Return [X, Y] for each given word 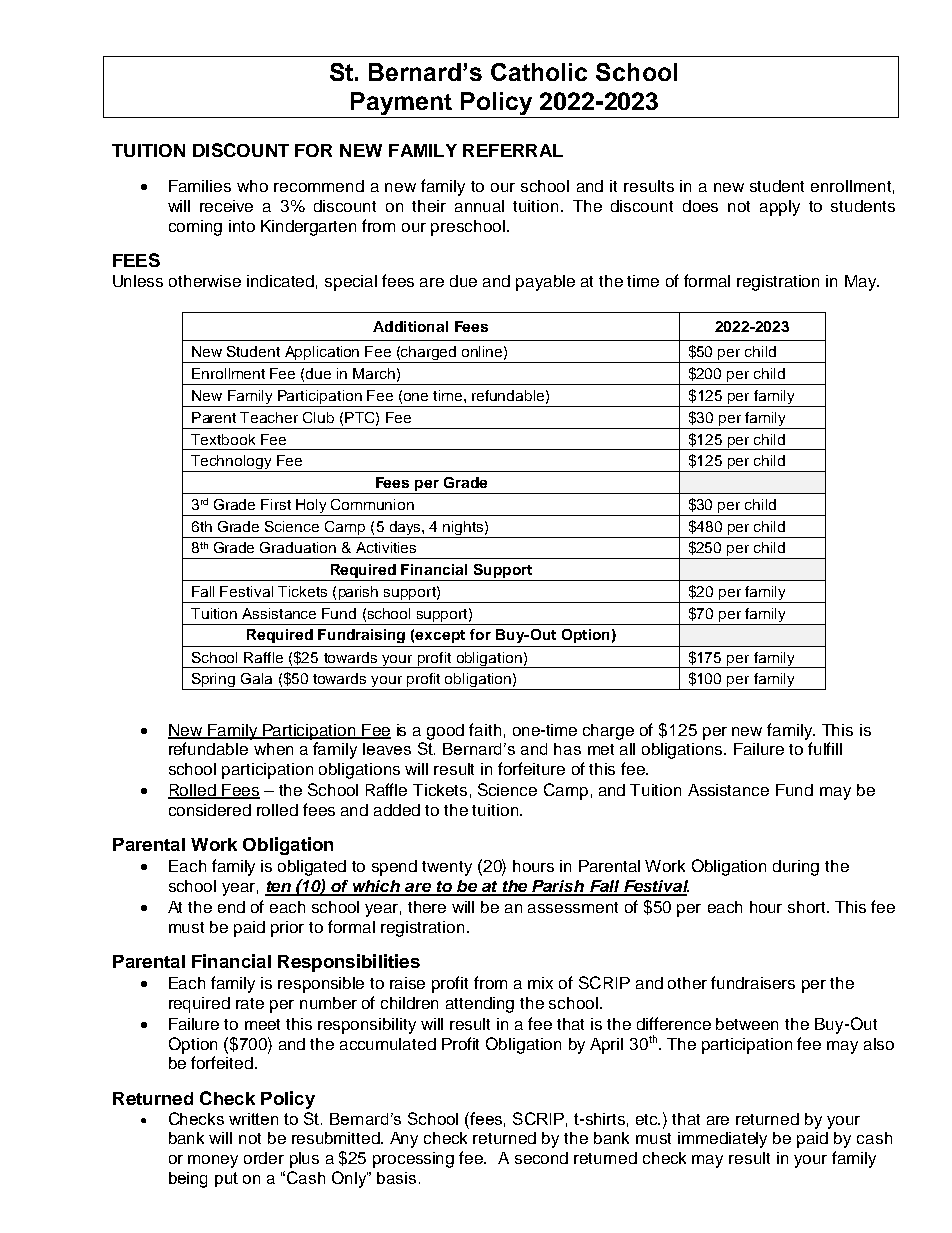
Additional [410, 326]
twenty [447, 868]
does [700, 206]
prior [287, 929]
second [541, 1158]
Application [322, 354]
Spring [214, 681]
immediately [722, 1140]
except [440, 636]
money [213, 1161]
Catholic [539, 72]
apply [780, 208]
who [252, 186]
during [796, 868]
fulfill [825, 748]
